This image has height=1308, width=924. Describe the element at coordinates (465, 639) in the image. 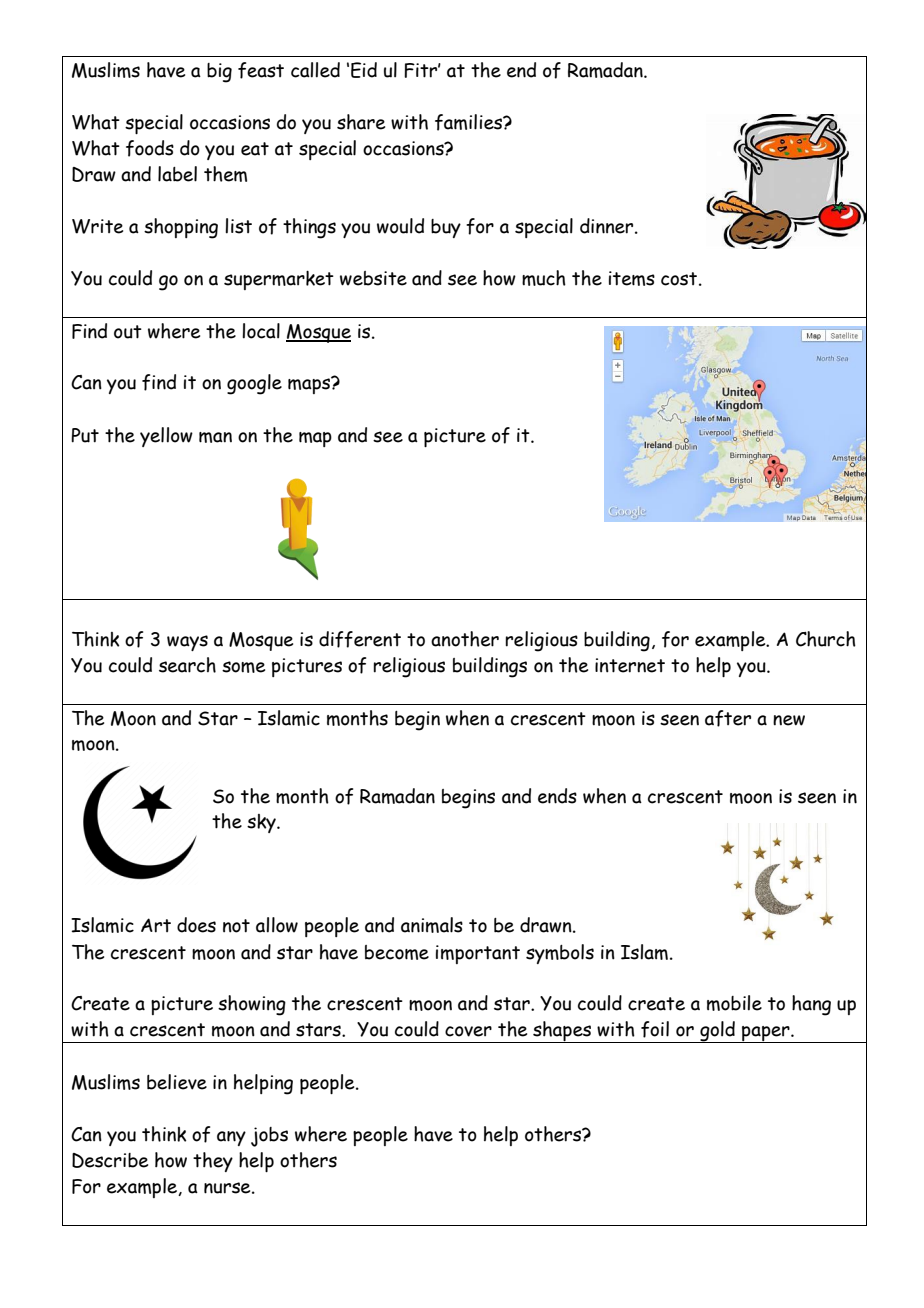

I see `another` at that location.
